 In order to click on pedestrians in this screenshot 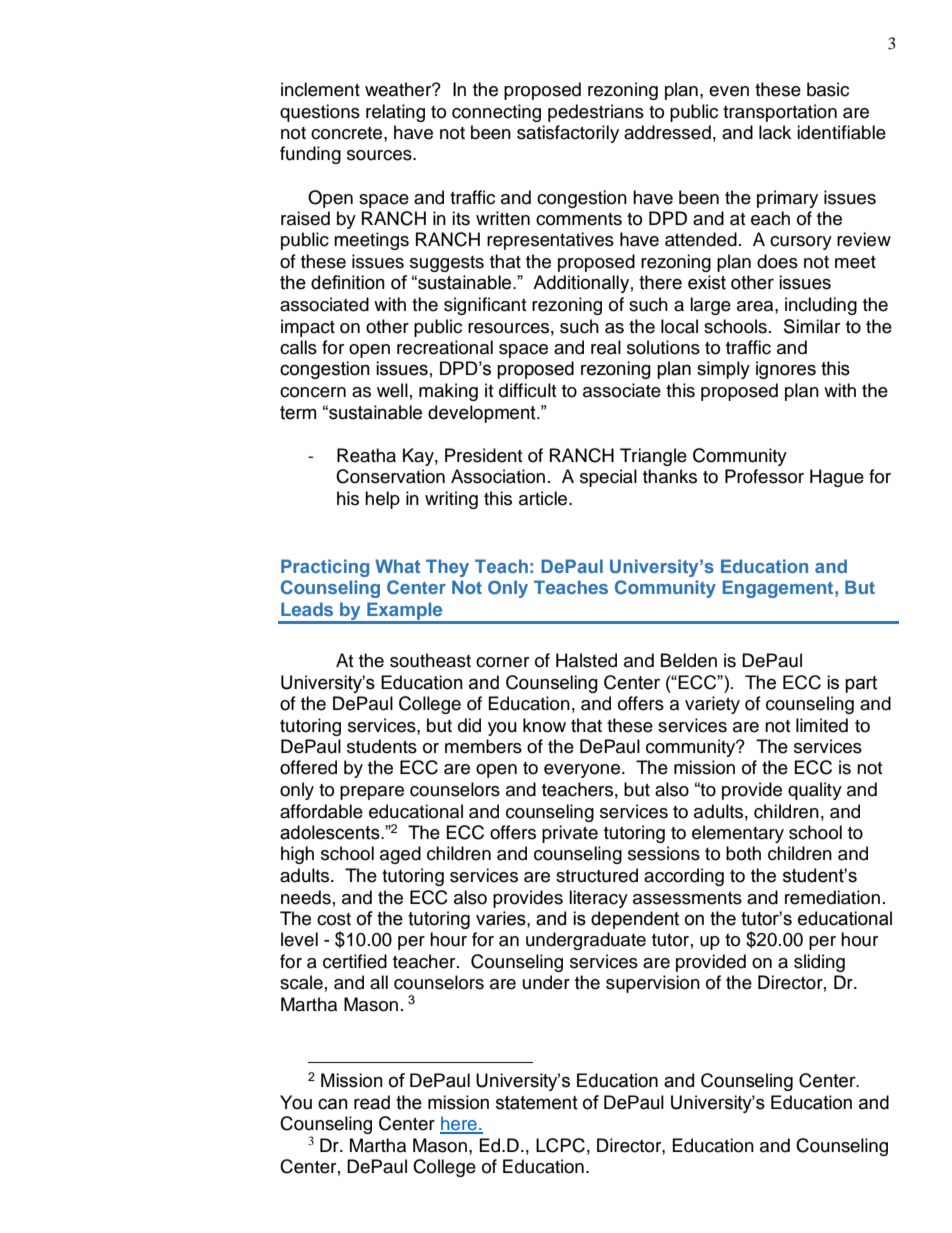, I will do `click(596, 113)`.
